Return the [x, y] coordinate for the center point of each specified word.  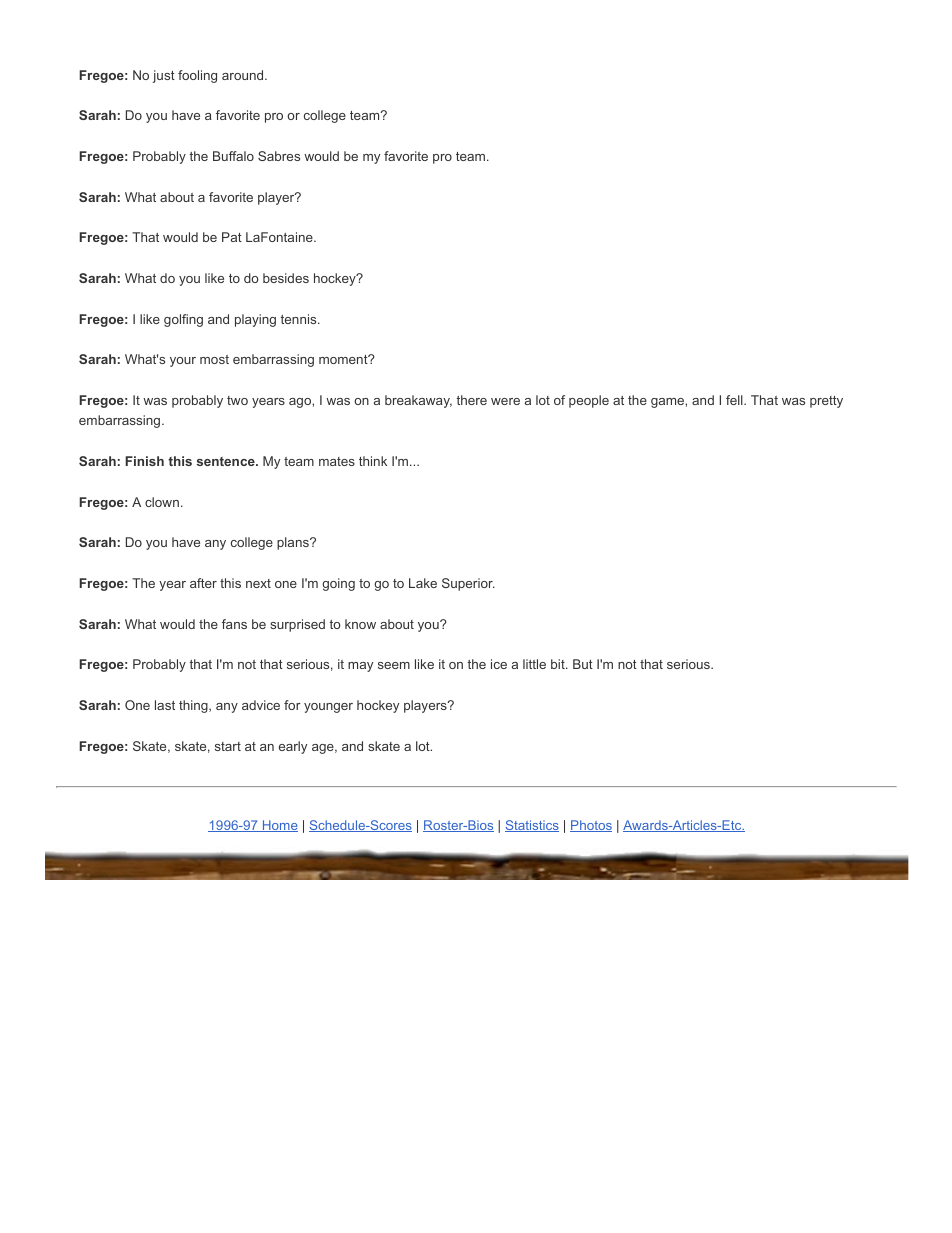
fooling [197, 76]
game [668, 403]
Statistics [532, 826]
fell [735, 400]
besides [286, 278]
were [505, 401]
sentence [227, 461]
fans [234, 624]
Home [279, 826]
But [583, 664]
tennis [299, 319]
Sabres [279, 156]
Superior [468, 584]
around [244, 75]
